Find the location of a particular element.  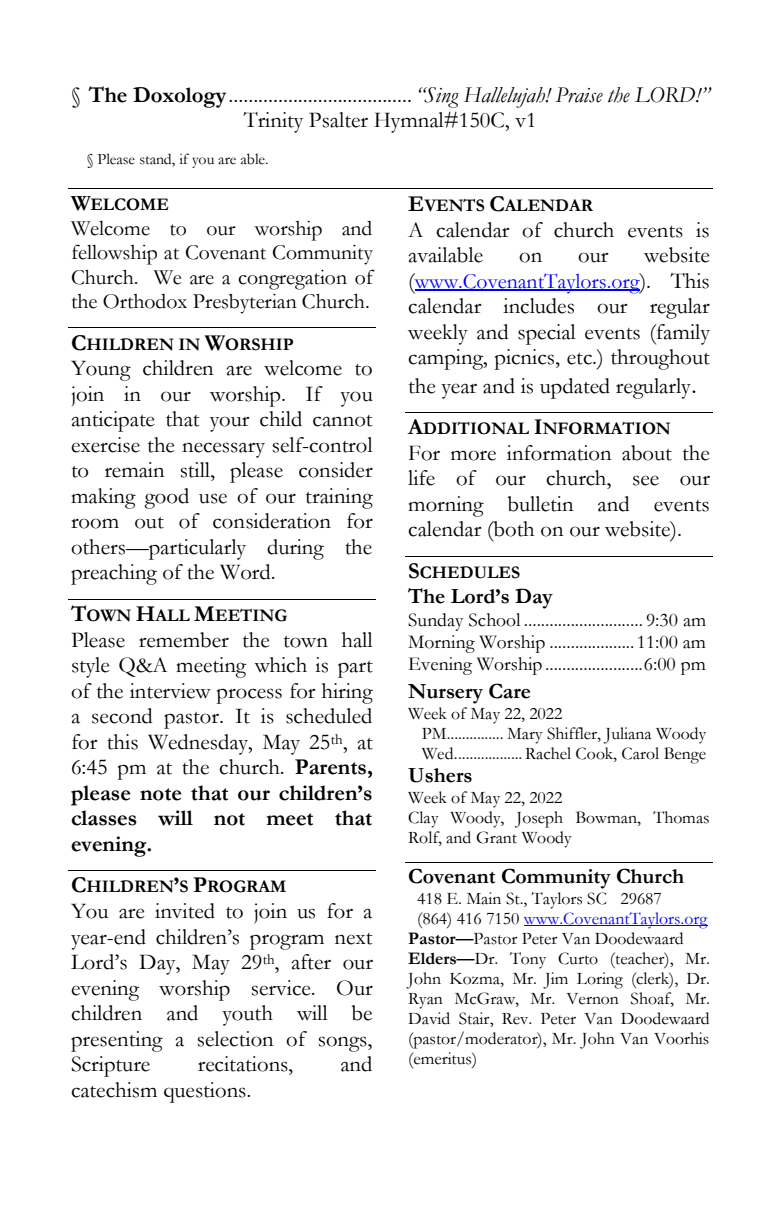

etc is located at coordinates (580, 359).
